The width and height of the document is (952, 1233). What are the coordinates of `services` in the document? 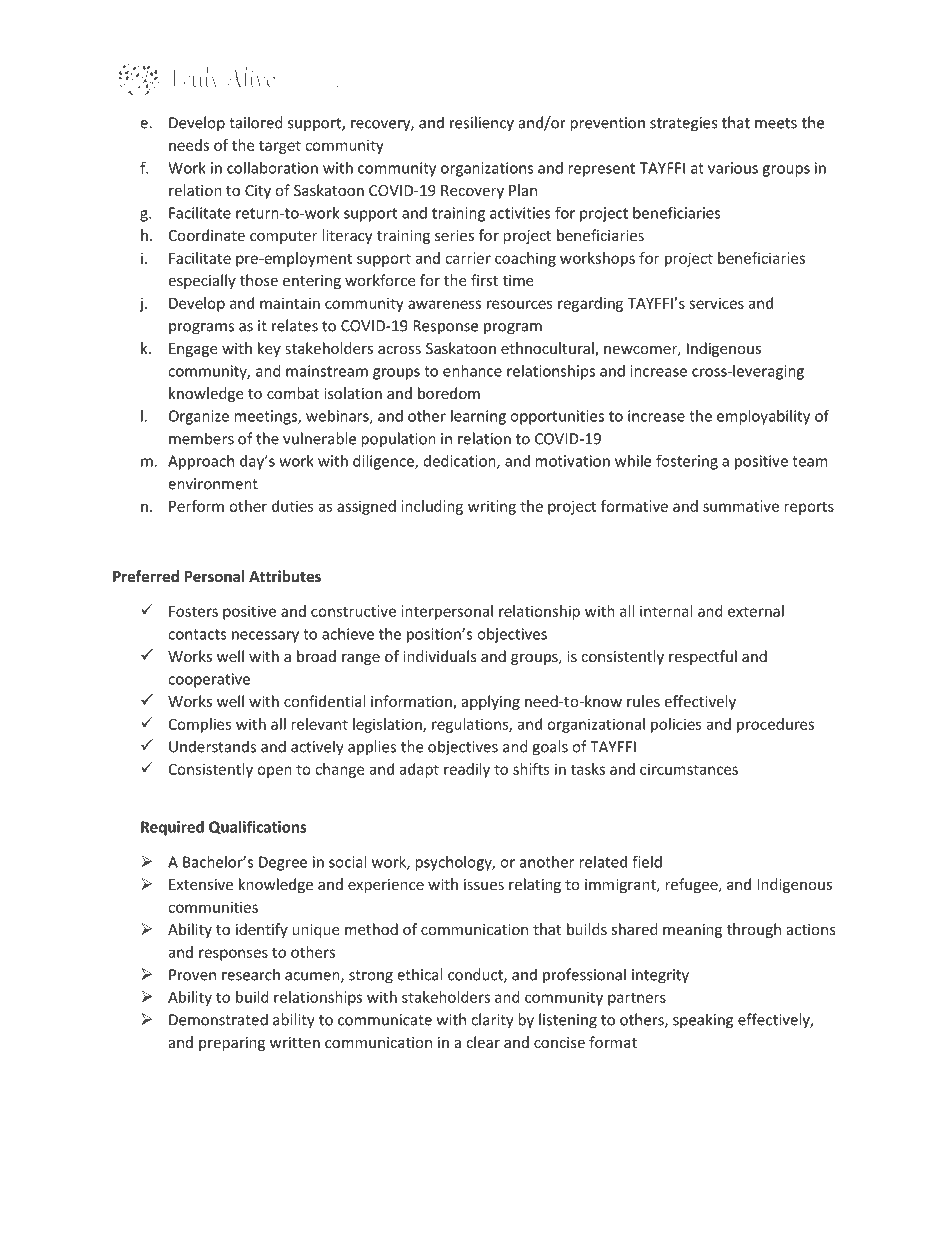 It's located at (716, 303).
